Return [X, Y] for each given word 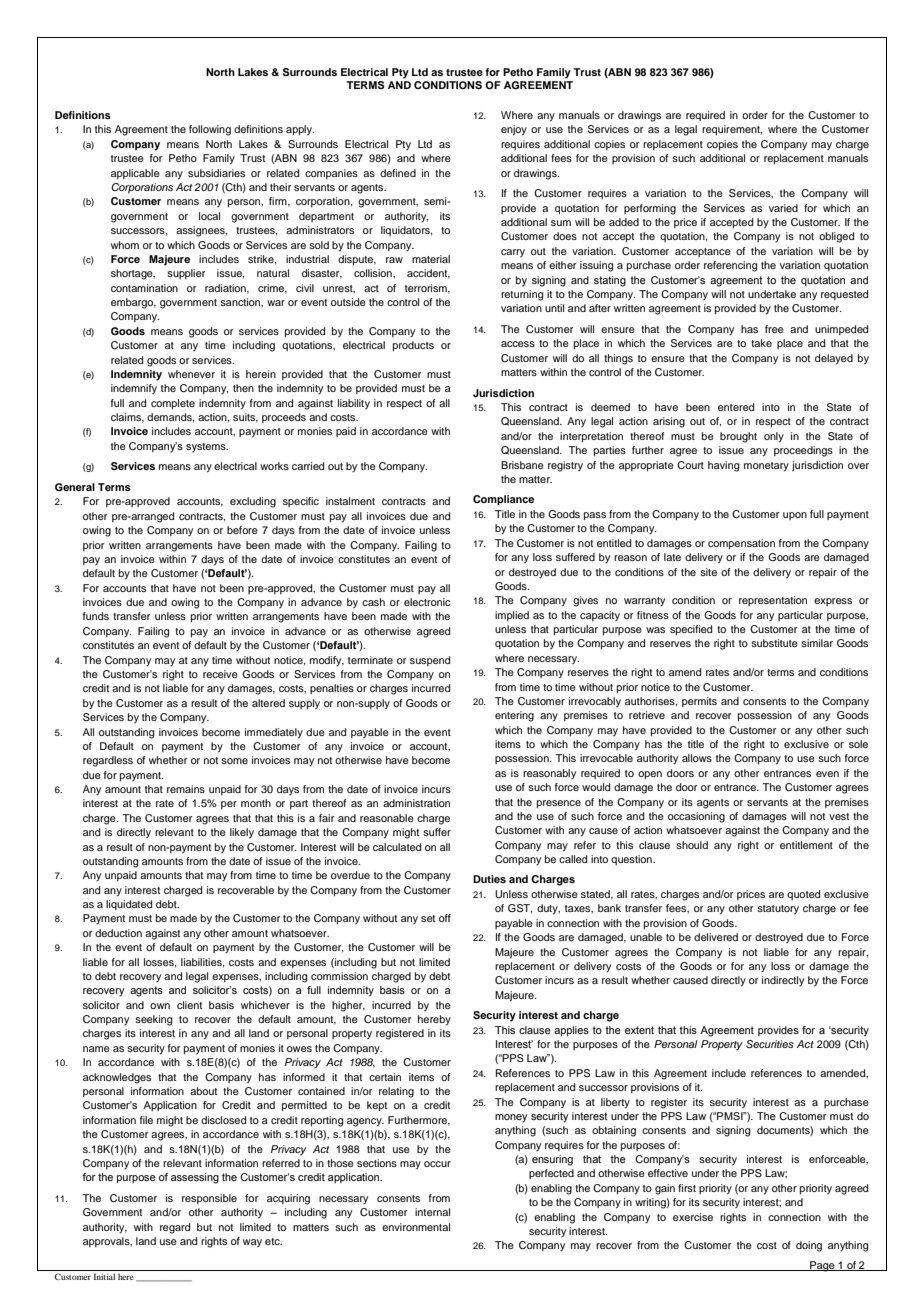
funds [96, 616]
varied [783, 208]
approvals [107, 1242]
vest [839, 816]
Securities [770, 1044]
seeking [153, 1020]
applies [571, 1031]
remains [186, 789]
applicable [135, 174]
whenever [191, 374]
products [413, 346]
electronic [427, 602]
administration [416, 803]
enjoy [514, 130]
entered [736, 407]
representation [773, 601]
